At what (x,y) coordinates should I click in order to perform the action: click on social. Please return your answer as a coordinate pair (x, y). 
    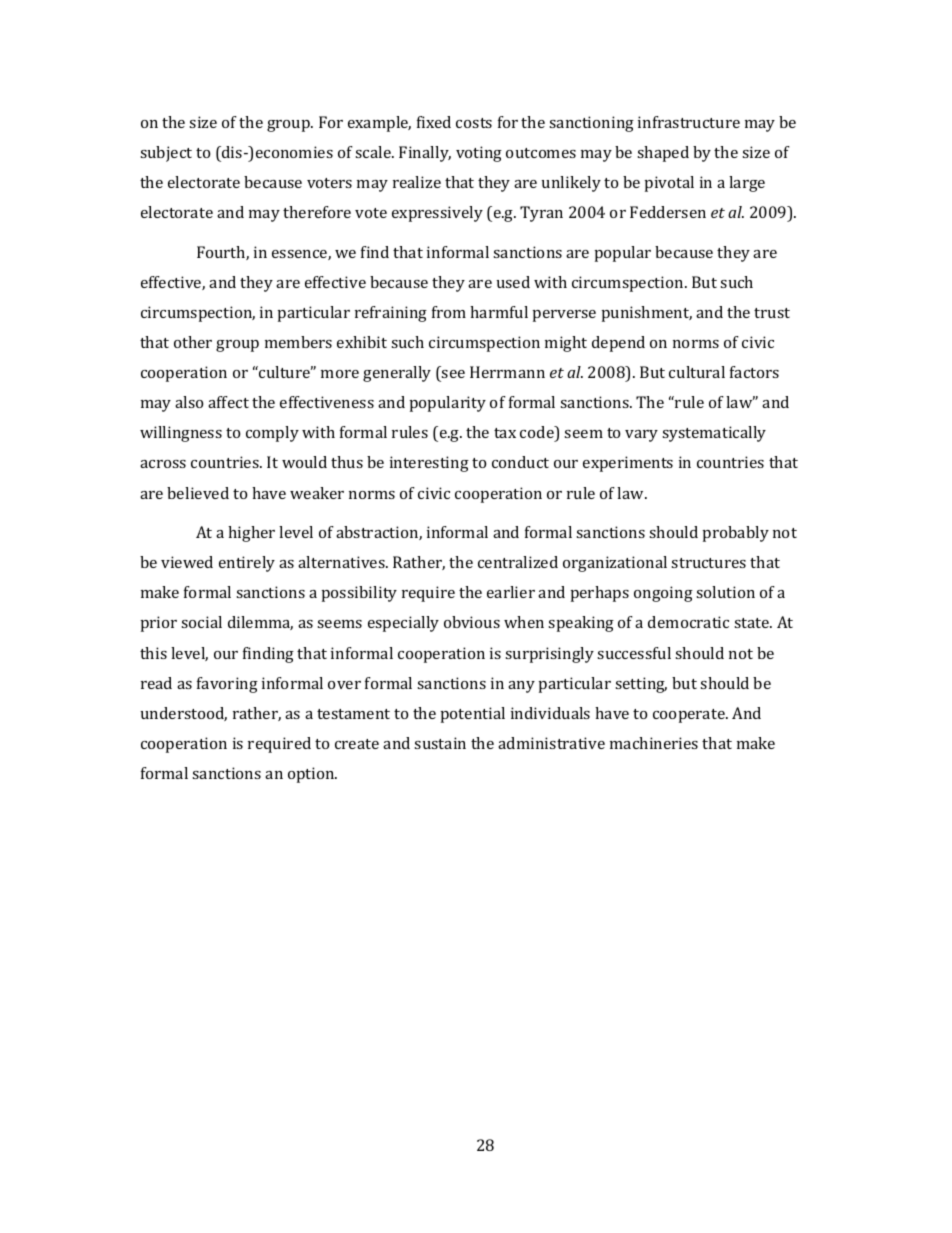
    Looking at the image, I should click on (201, 622).
